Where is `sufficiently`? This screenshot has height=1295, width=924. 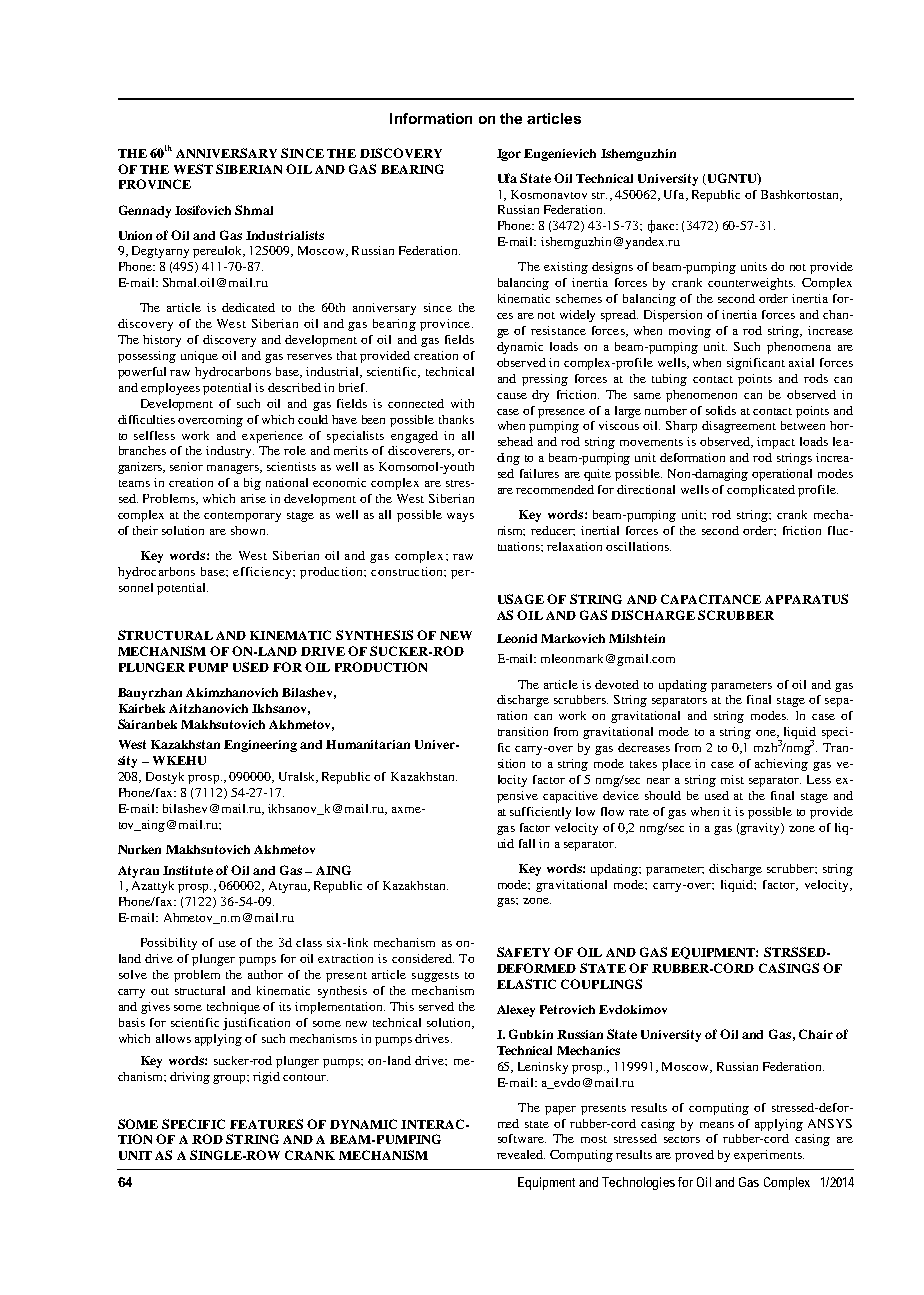
sufficiently is located at coordinates (540, 813).
